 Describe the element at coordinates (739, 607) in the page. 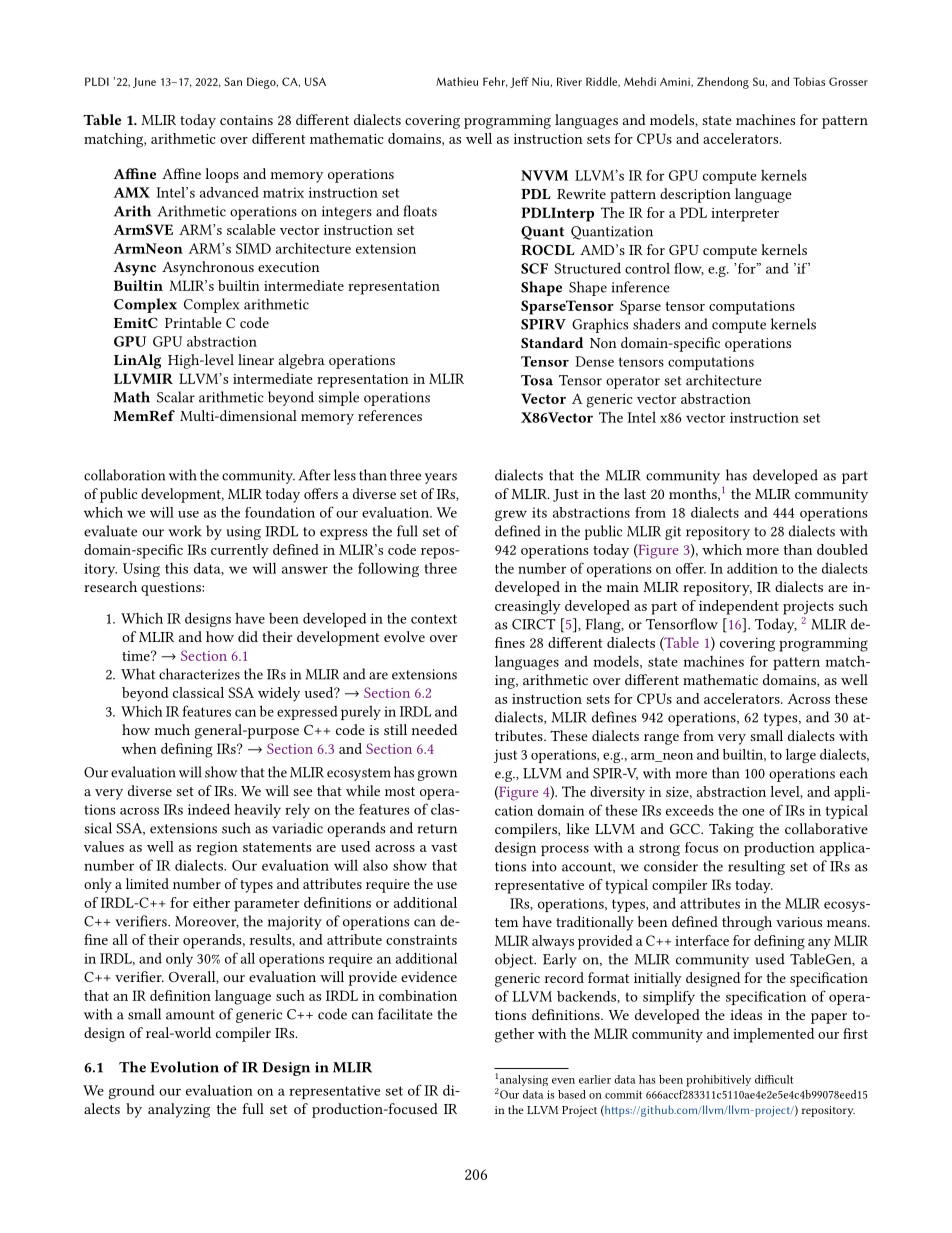

I see `independent` at that location.
